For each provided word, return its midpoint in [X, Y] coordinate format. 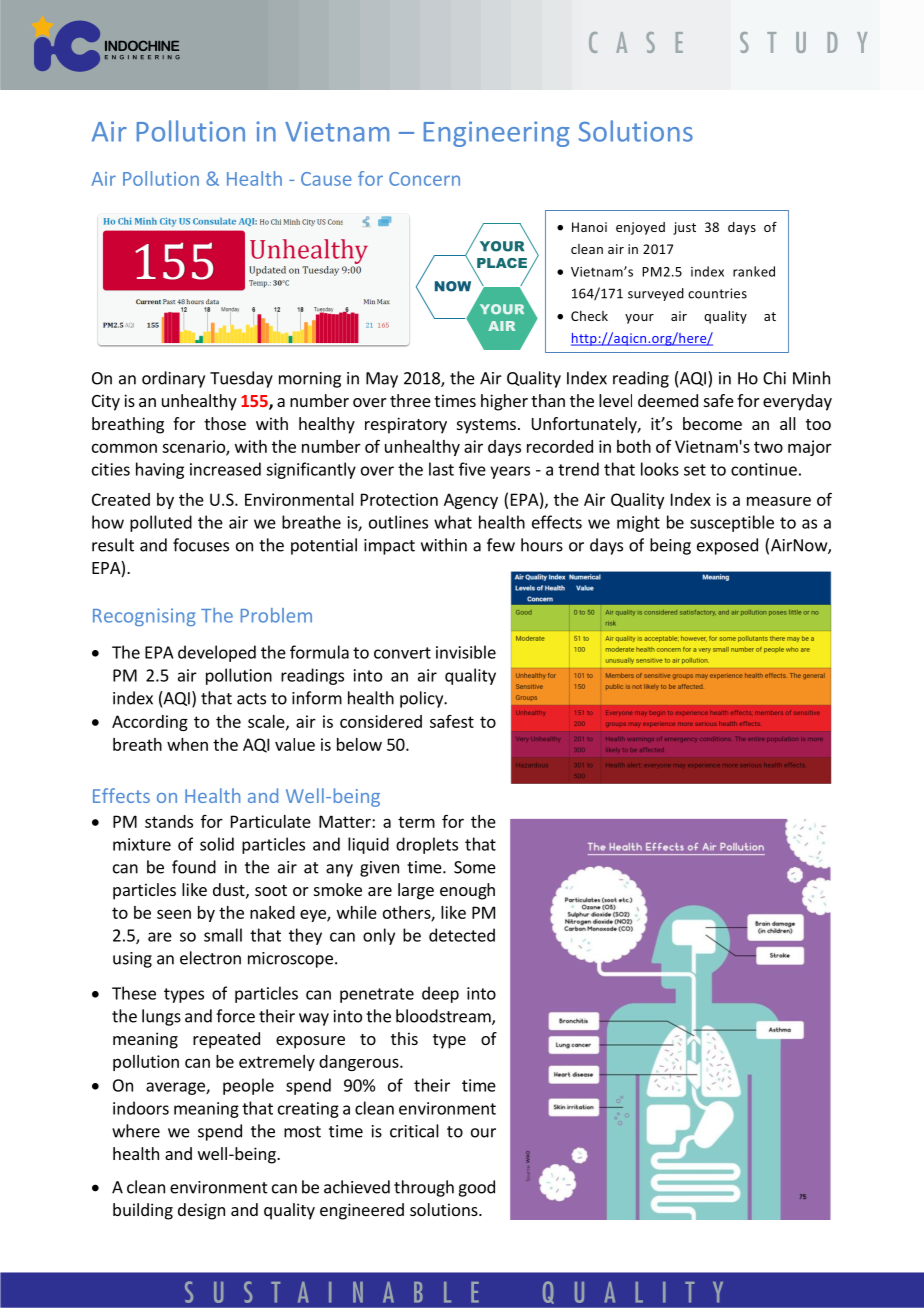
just [684, 228]
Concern [424, 179]
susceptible [732, 523]
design [201, 1211]
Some [475, 867]
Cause [326, 179]
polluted [161, 523]
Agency [471, 501]
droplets [427, 845]
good [476, 1188]
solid [217, 844]
